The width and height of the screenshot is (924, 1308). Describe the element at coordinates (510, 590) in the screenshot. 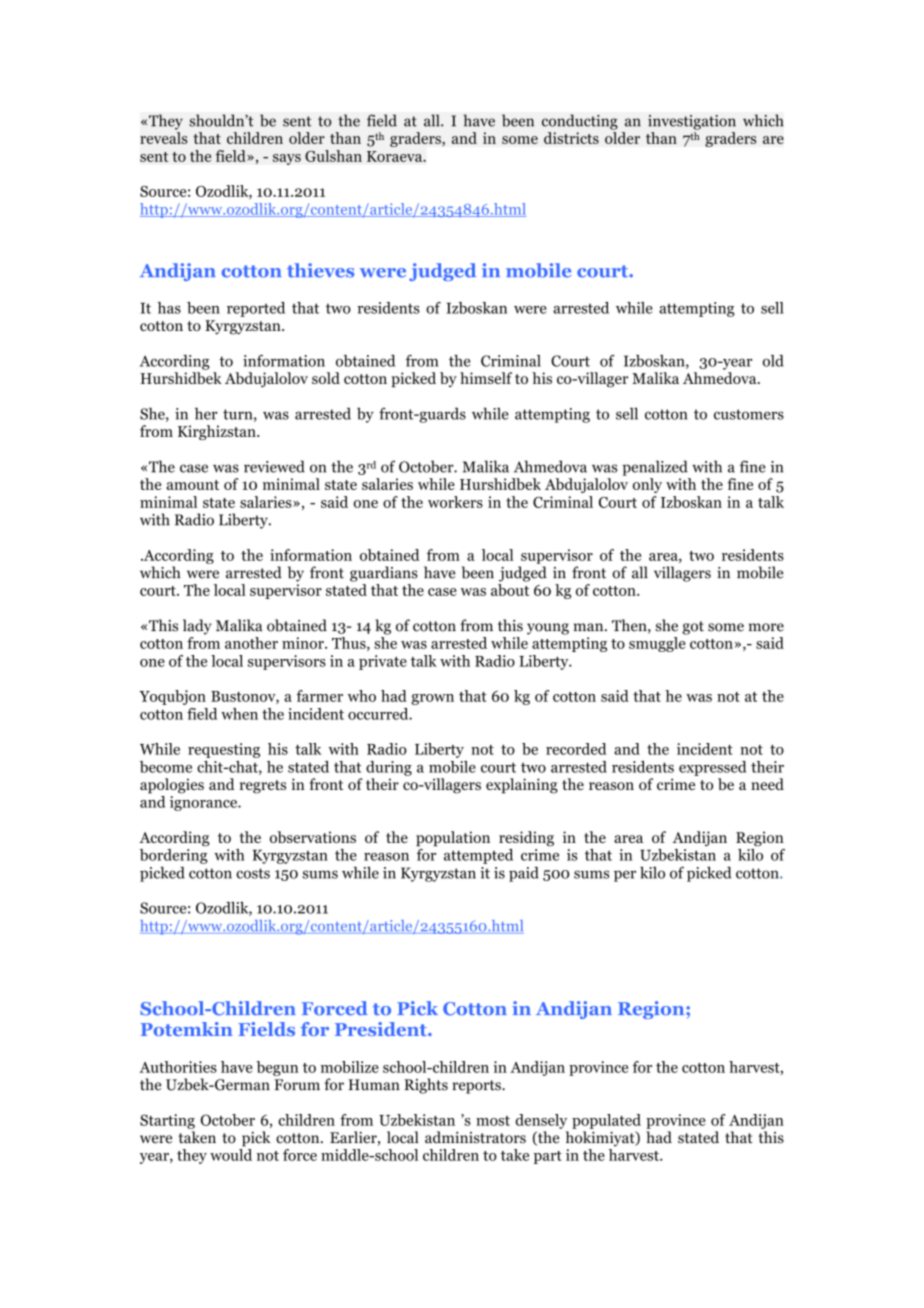

I see `about` at that location.
